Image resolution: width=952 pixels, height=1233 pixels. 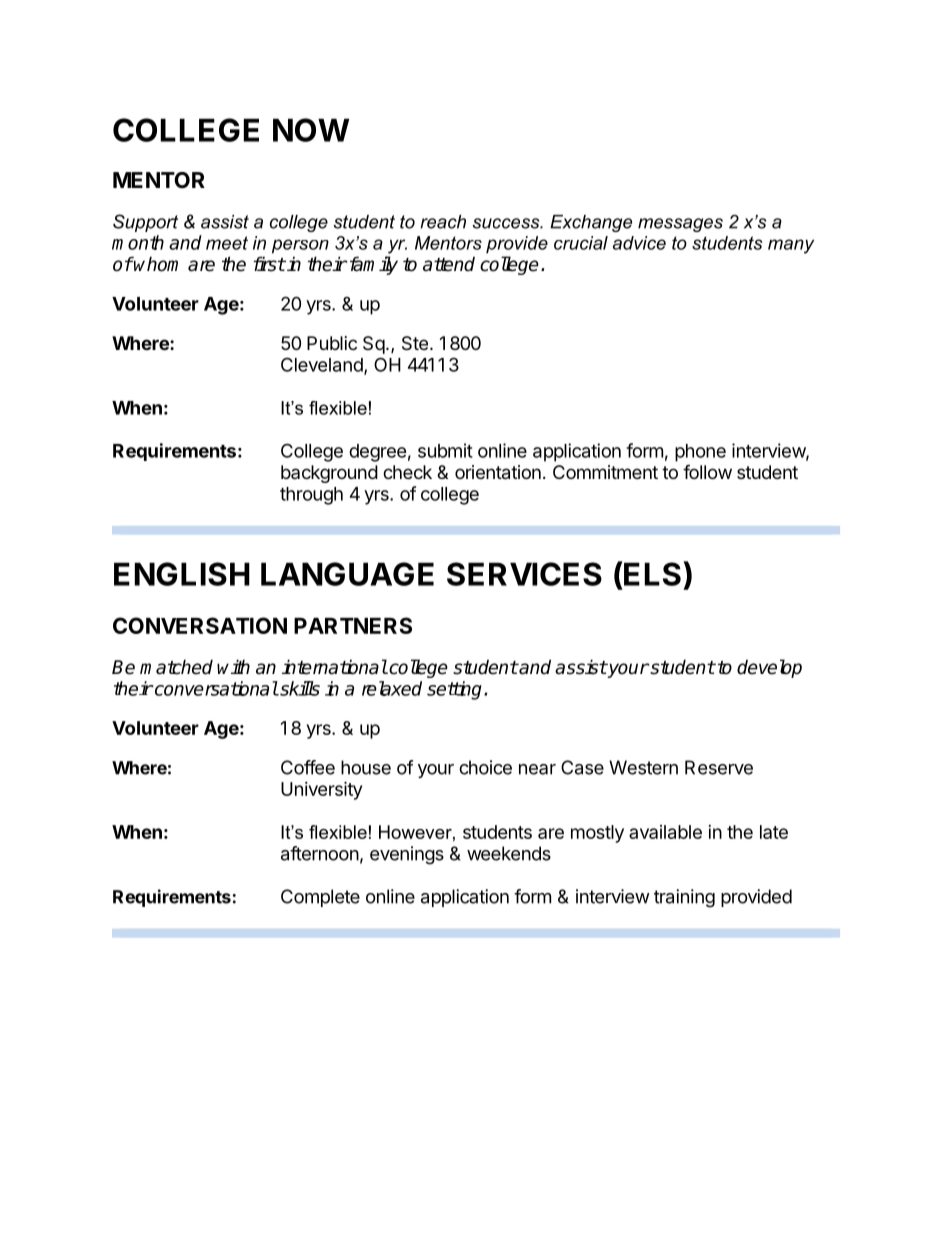 What do you see at coordinates (182, 574) in the page?
I see `ENGLISH` at bounding box center [182, 574].
